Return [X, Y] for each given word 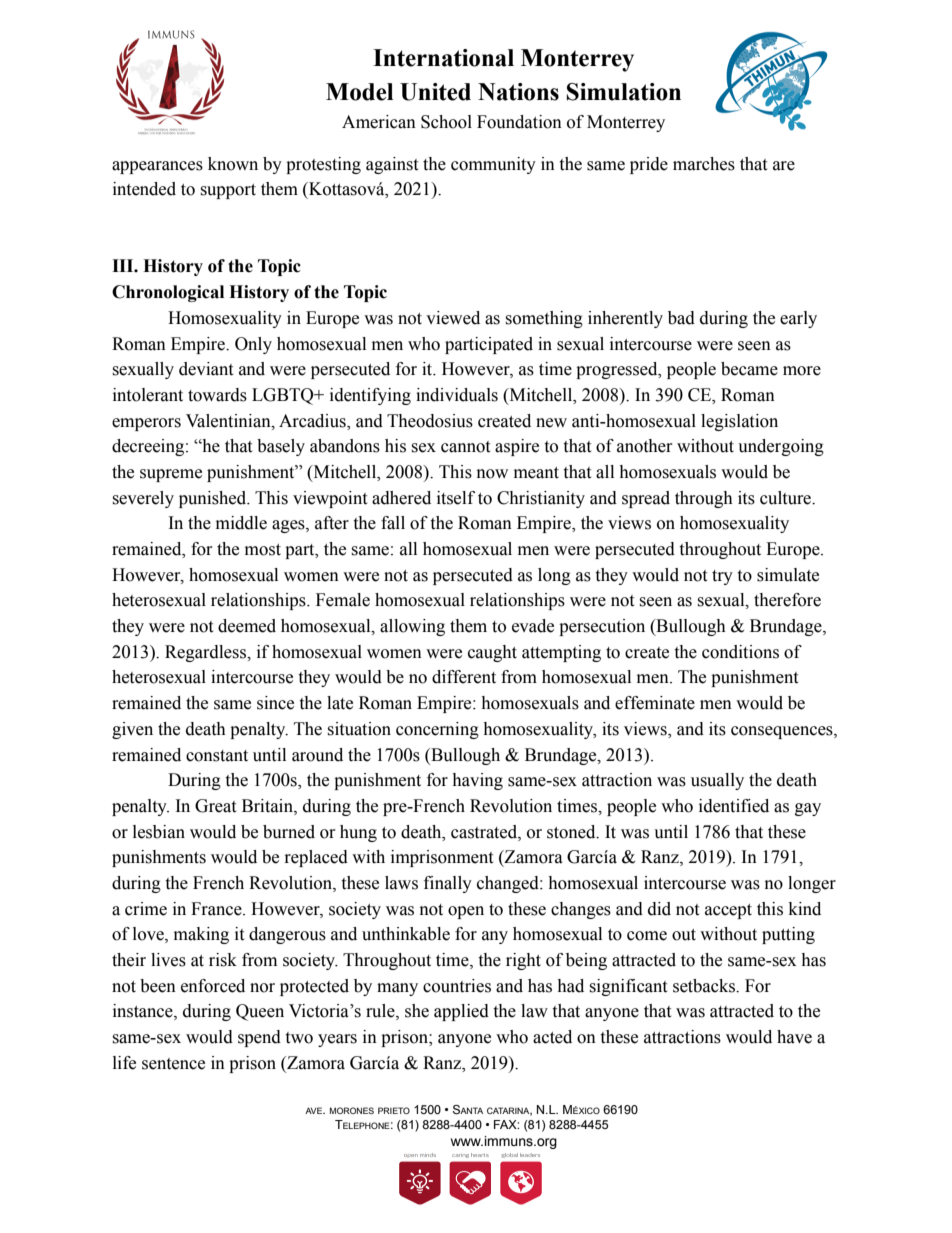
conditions [740, 652]
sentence [173, 1064]
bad [681, 318]
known [233, 164]
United [435, 92]
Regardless [207, 653]
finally [448, 884]
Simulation [624, 92]
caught [492, 653]
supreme [171, 475]
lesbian [159, 832]
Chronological [168, 293]
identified [734, 806]
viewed [453, 318]
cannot [465, 447]
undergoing [781, 447]
